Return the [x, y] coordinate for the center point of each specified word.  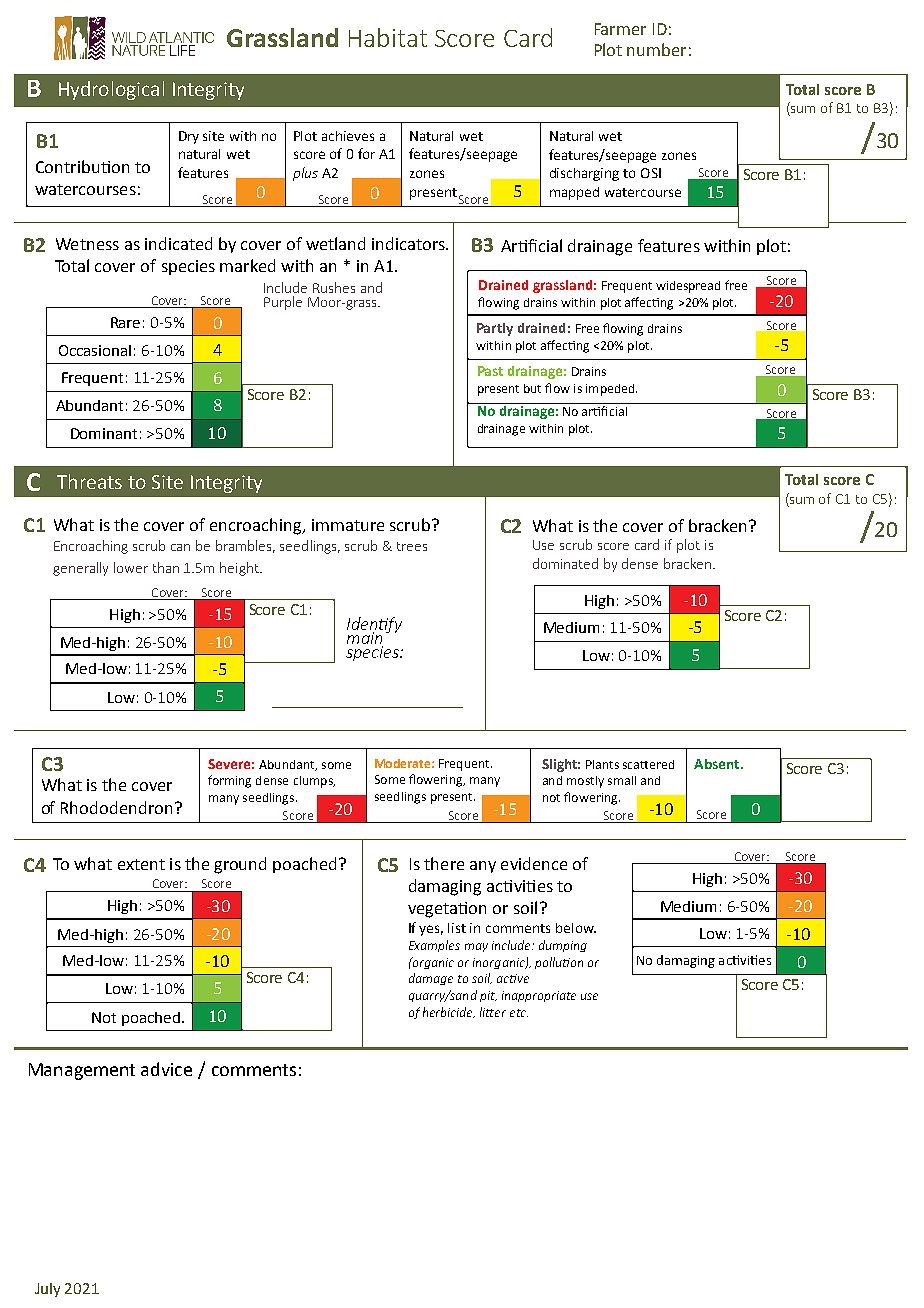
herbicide [449, 1012]
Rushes [334, 287]
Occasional [95, 350]
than [166, 567]
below [576, 928]
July [47, 1290]
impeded [611, 390]
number [656, 49]
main [365, 639]
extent [141, 864]
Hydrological [111, 90]
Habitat [388, 37]
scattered [648, 764]
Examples [434, 946]
